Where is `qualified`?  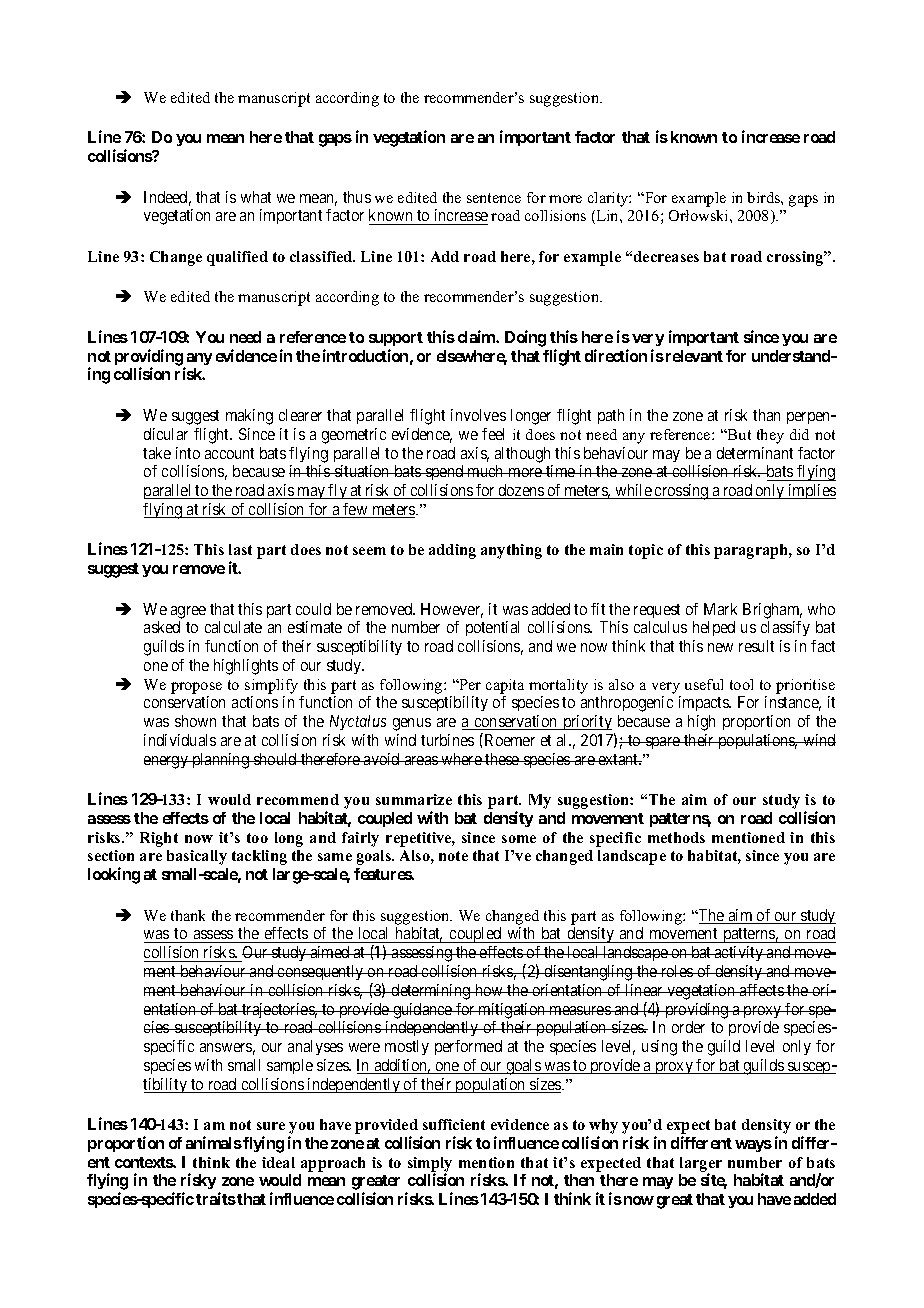
qualified is located at coordinates (237, 258).
